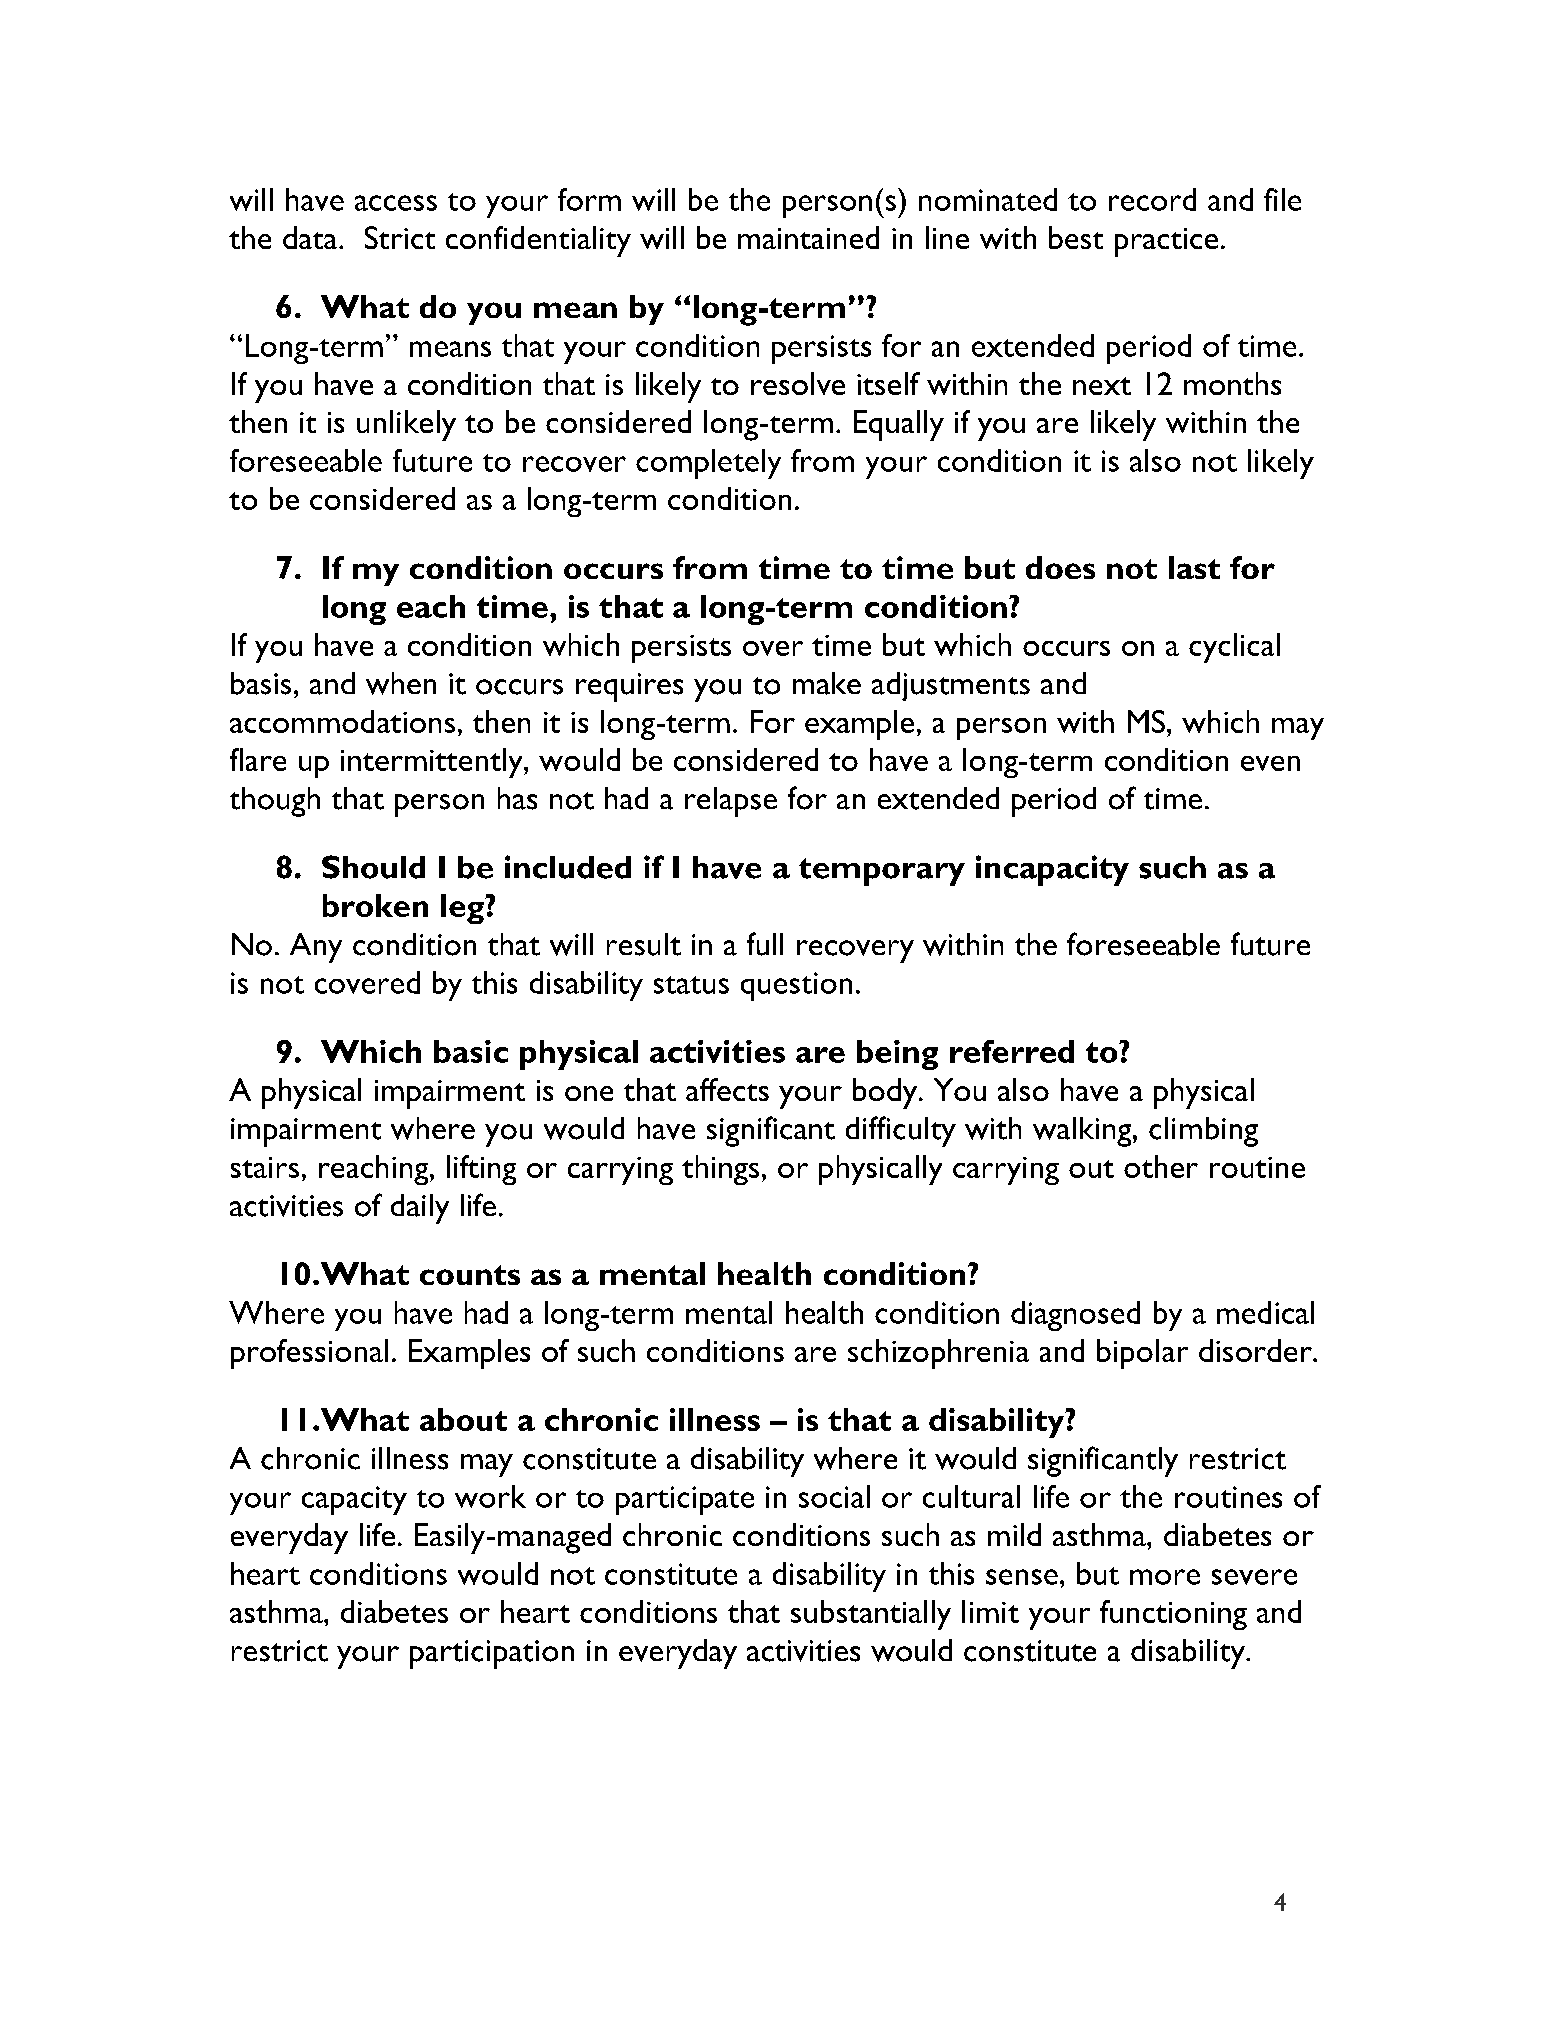 Image resolution: width=1558 pixels, height=2017 pixels. I want to click on practice, so click(1166, 242).
